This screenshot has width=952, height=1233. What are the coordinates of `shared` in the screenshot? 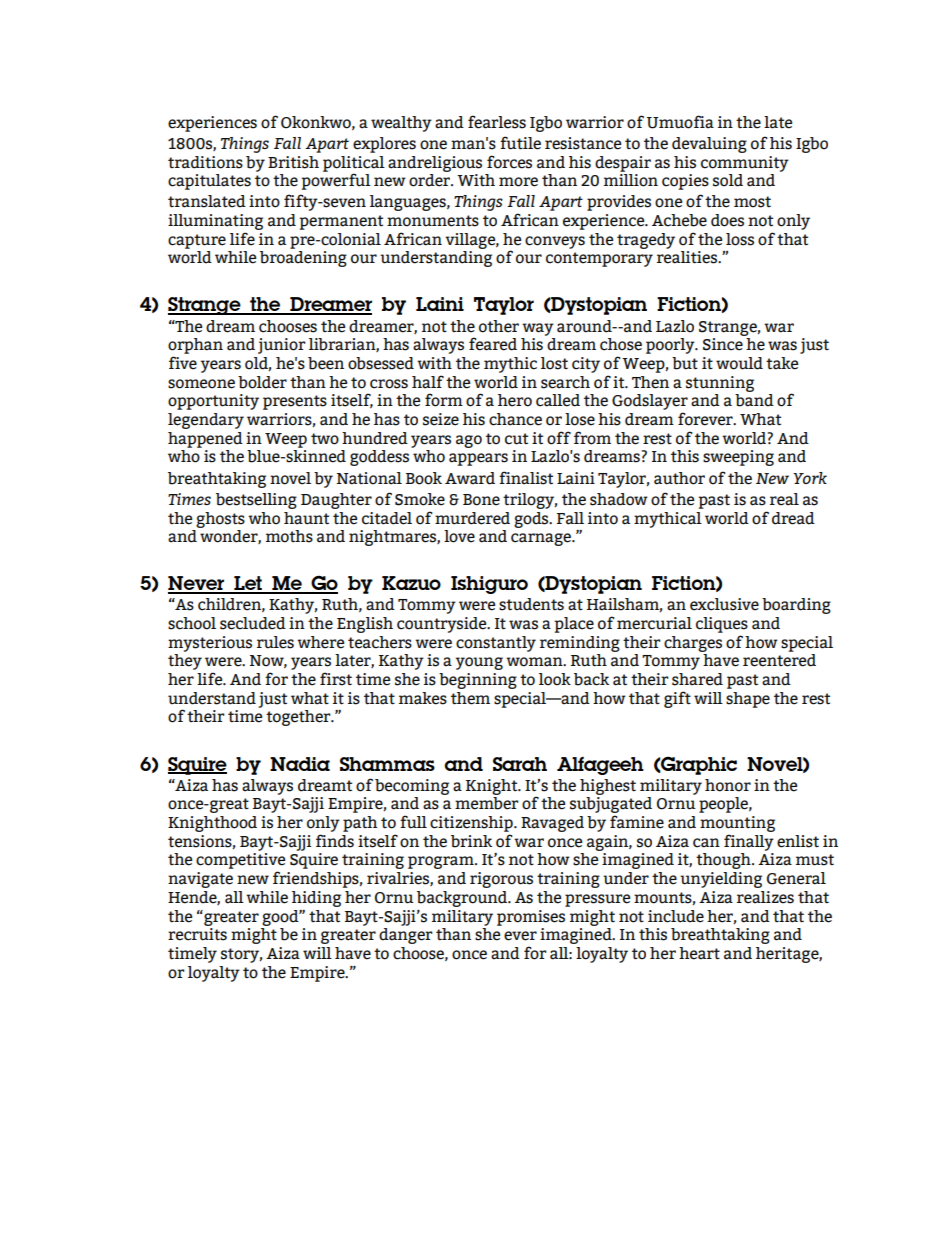 It's located at (697, 679).
